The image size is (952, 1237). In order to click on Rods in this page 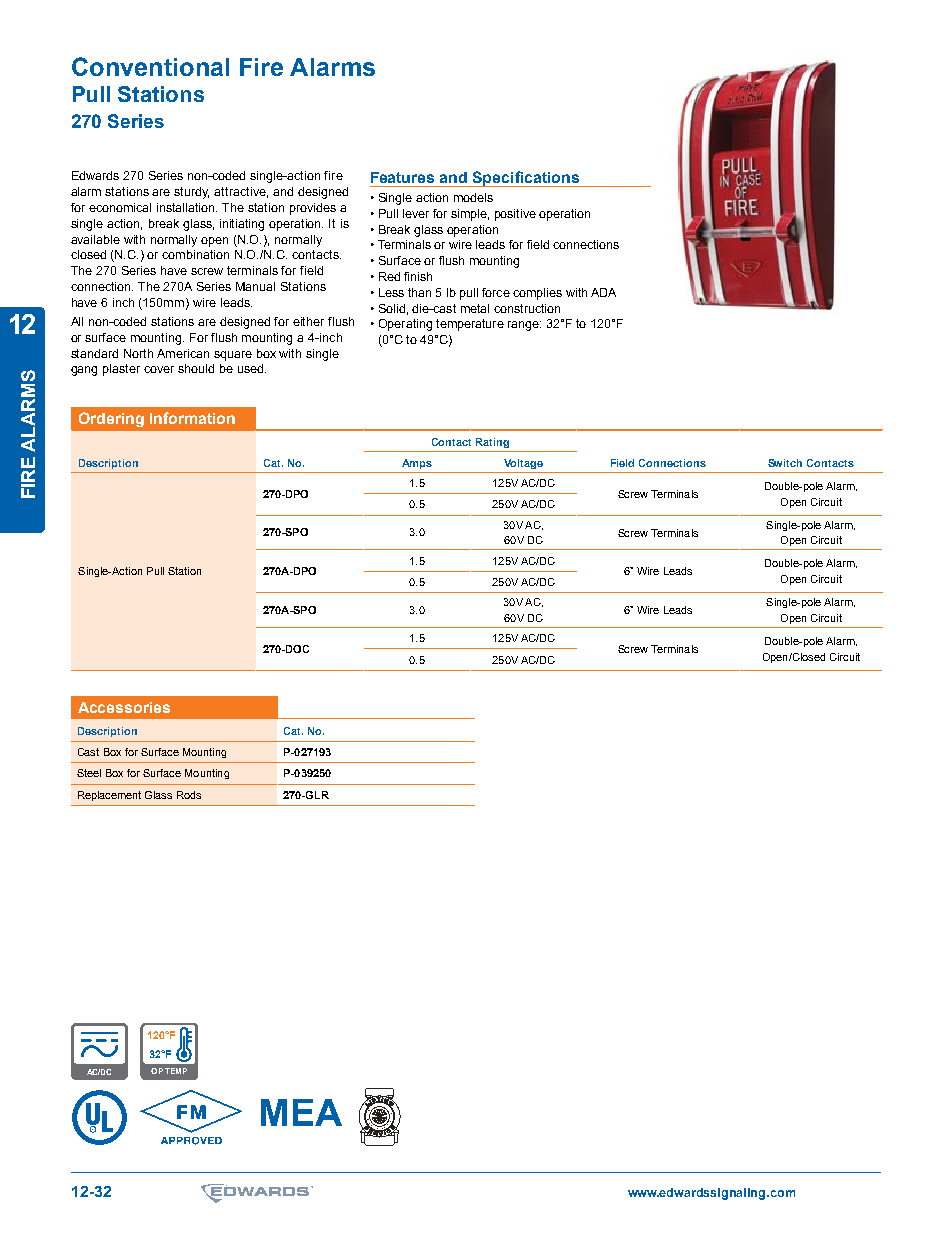, I will do `click(189, 795)`.
